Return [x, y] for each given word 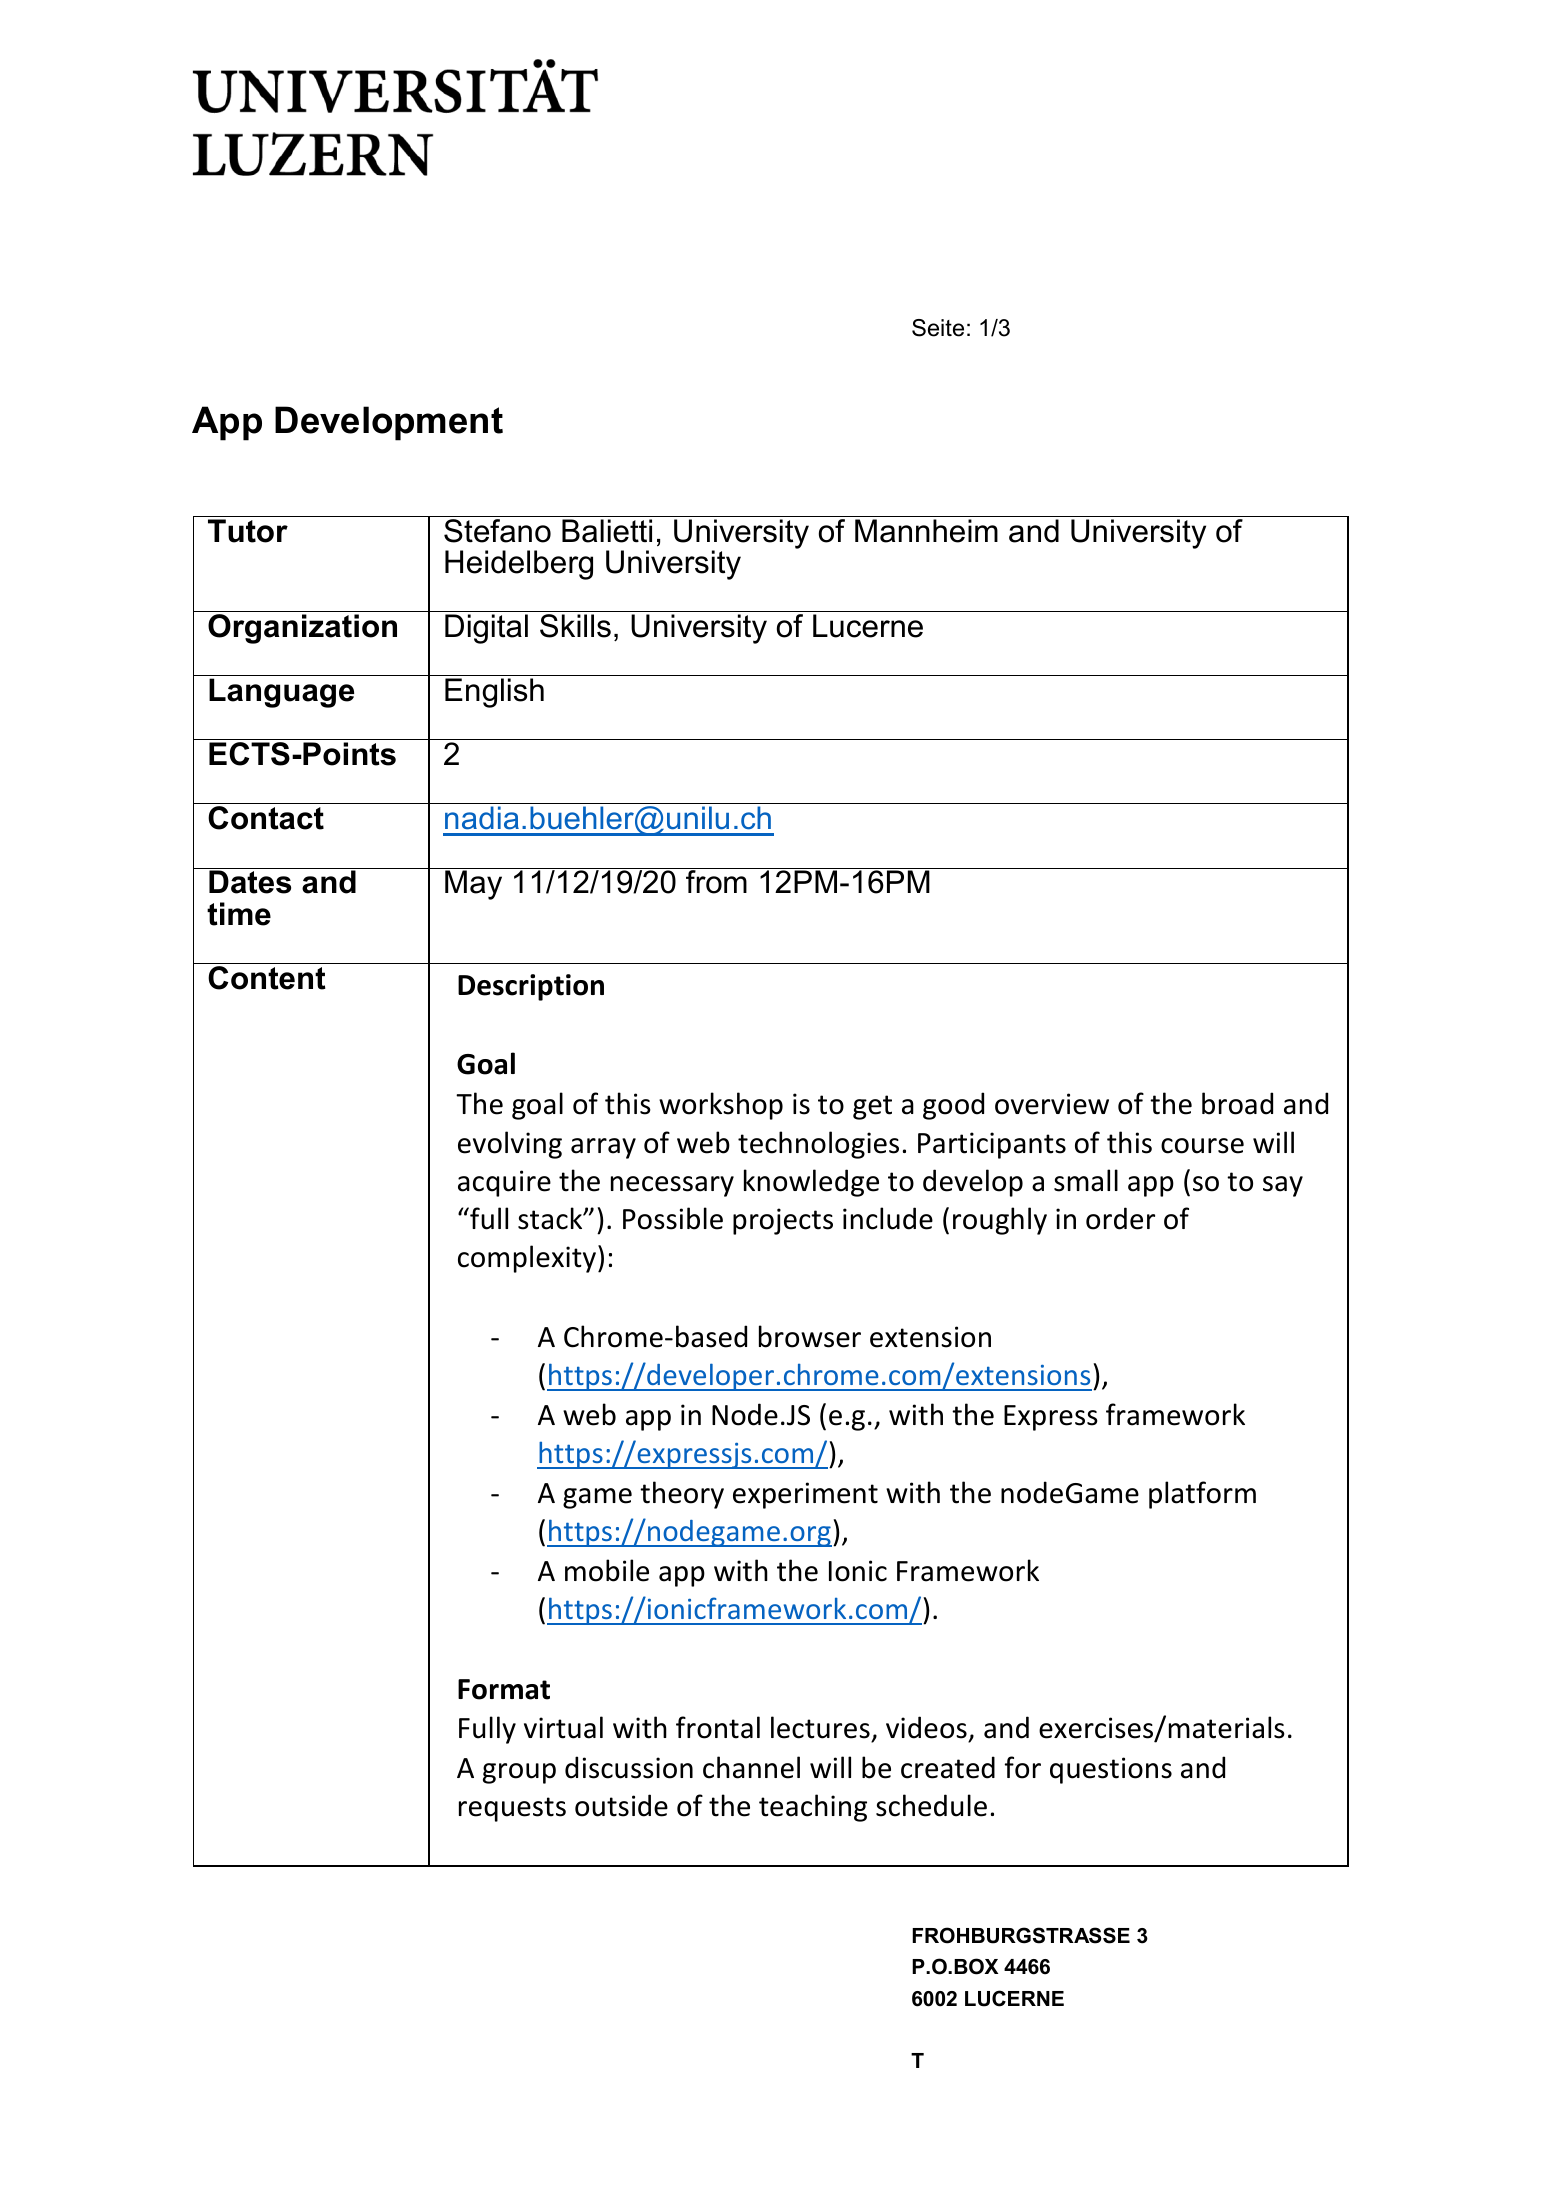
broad [1237, 1103]
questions [1111, 1770]
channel [751, 1767]
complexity [528, 1259]
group [519, 1773]
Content [267, 978]
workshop [721, 1106]
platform [1202, 1495]
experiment [805, 1495]
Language [281, 693]
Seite [938, 328]
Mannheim [926, 531]
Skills [575, 626]
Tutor [248, 531]
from [716, 882]
